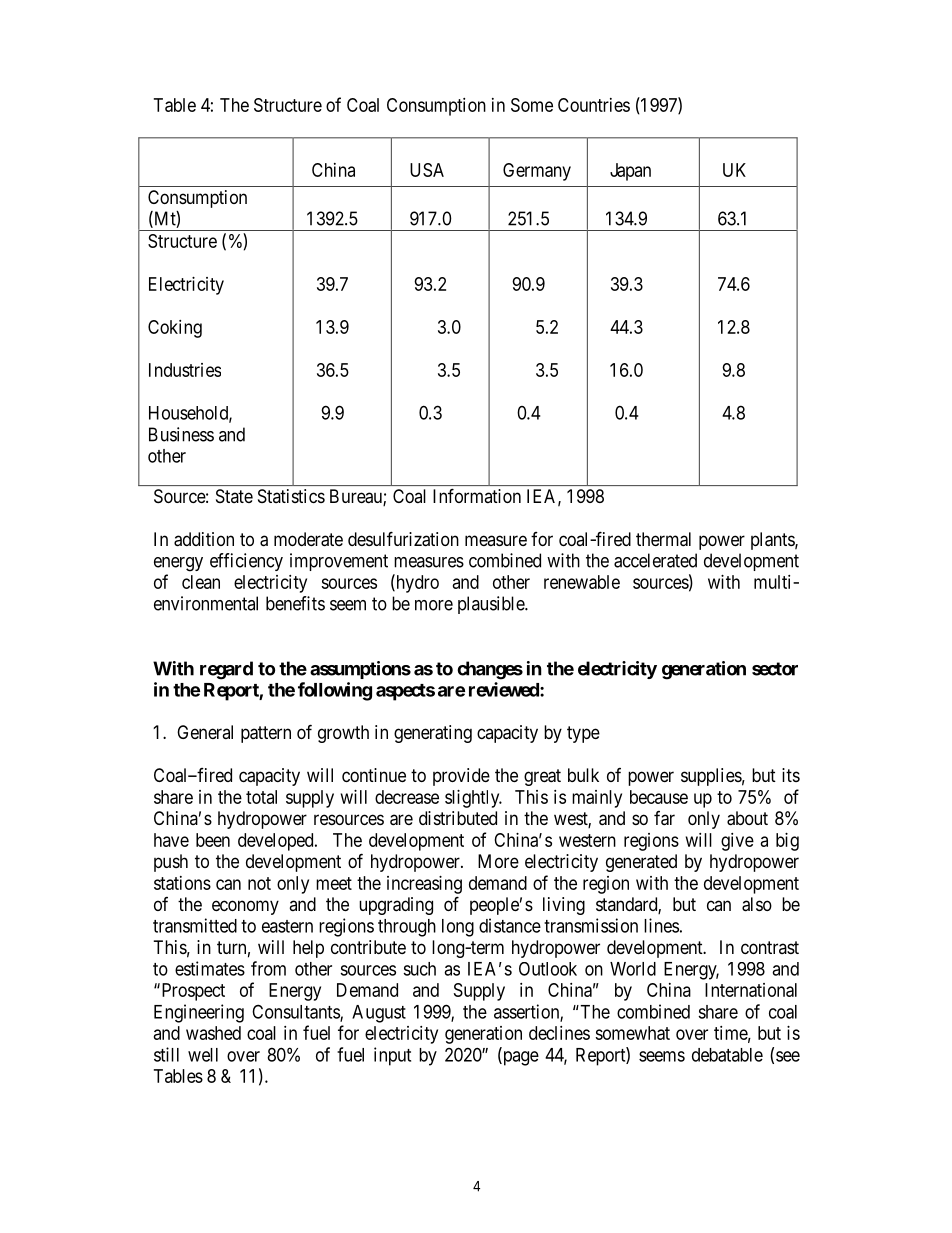 The width and height of the screenshot is (952, 1233). Describe the element at coordinates (537, 172) in the screenshot. I see `Germany` at that location.
